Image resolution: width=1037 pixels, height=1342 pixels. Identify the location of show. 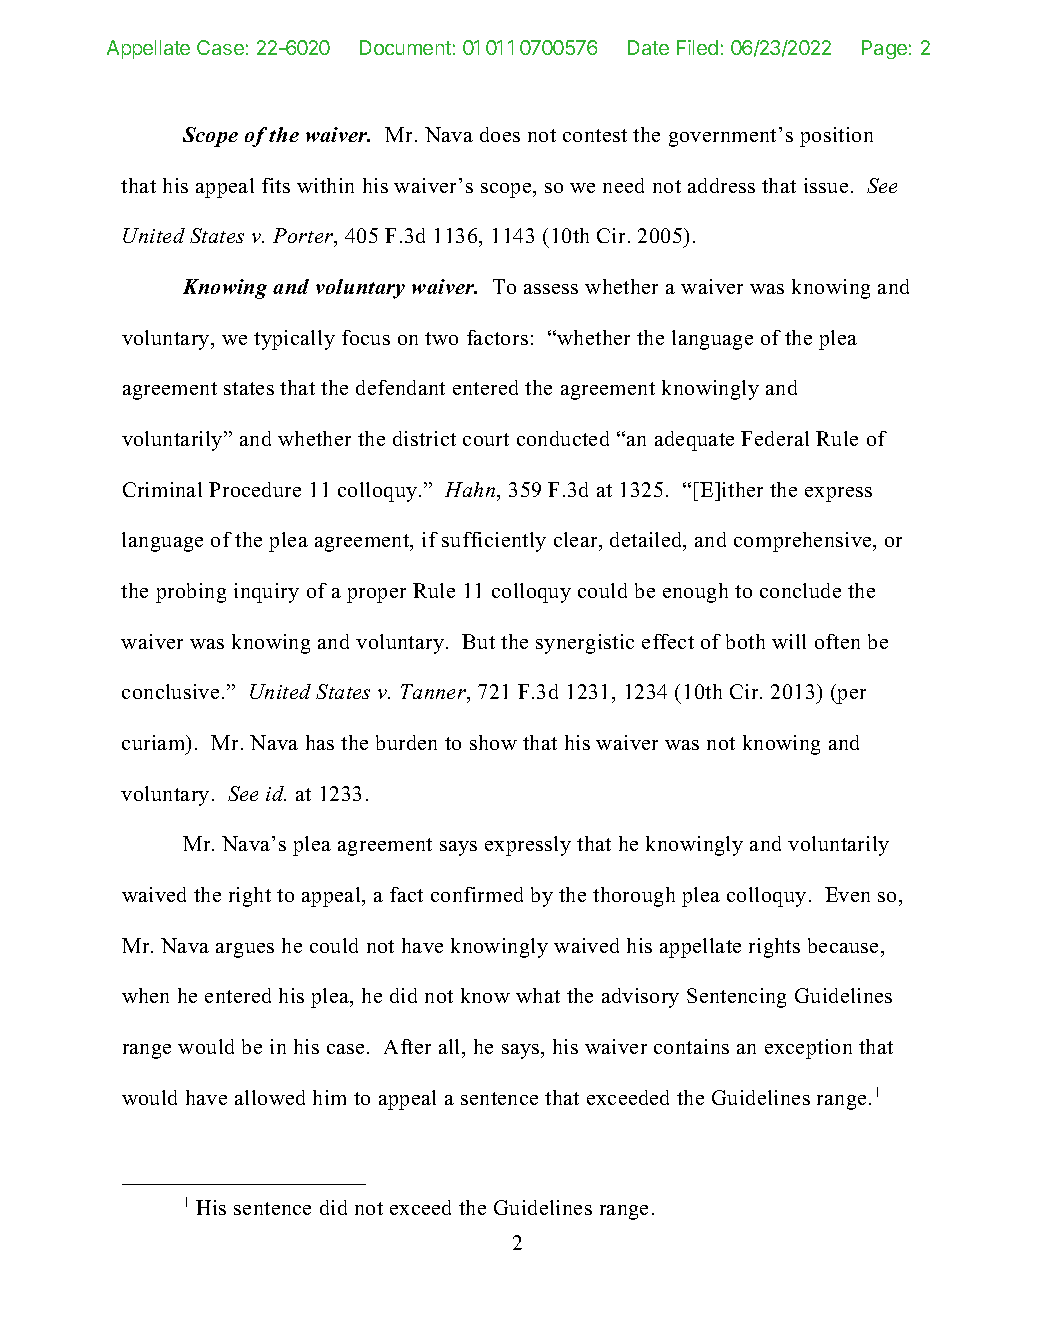
(493, 742).
